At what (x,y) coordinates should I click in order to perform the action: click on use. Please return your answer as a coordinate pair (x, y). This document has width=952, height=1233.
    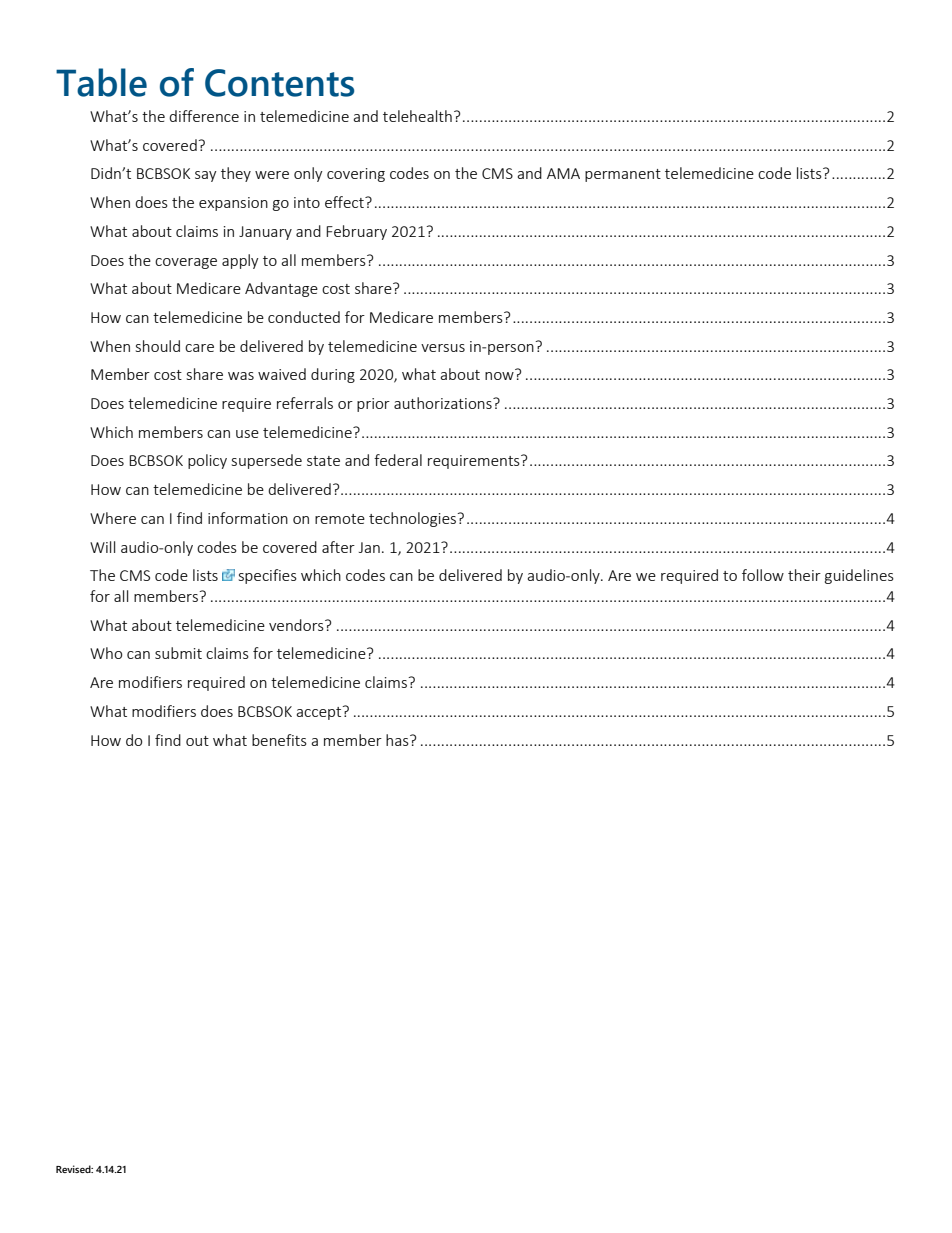
    Looking at the image, I should click on (247, 434).
